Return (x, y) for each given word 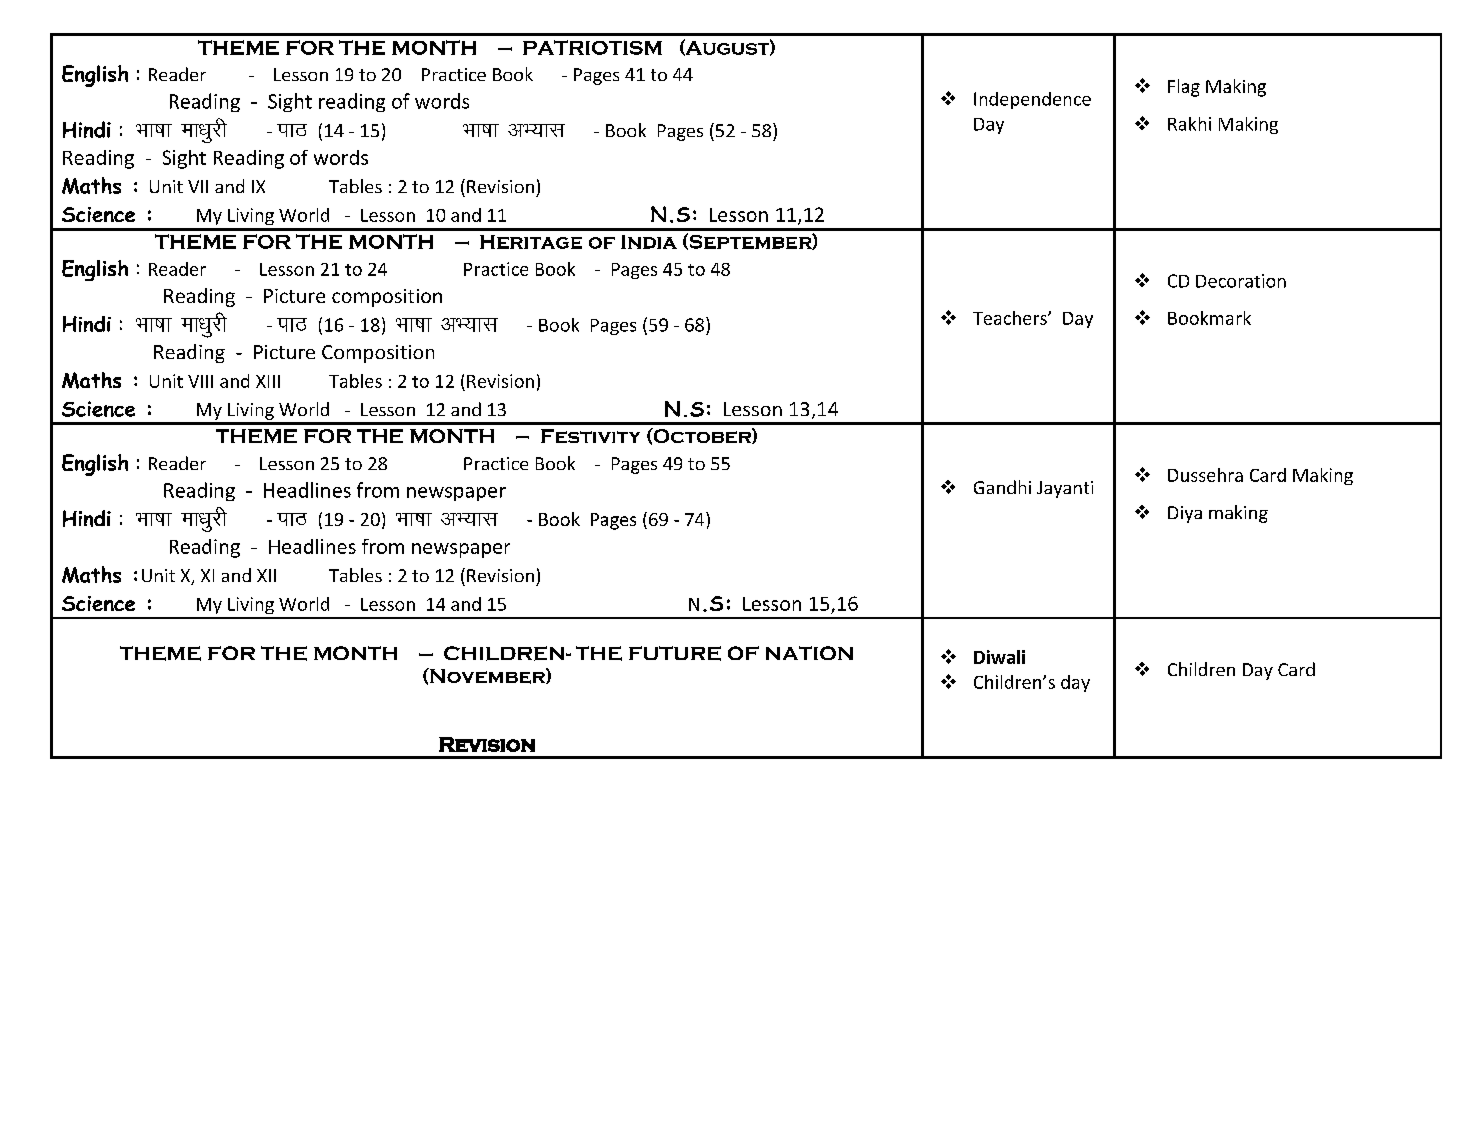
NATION (809, 653)
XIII (268, 381)
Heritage (531, 242)
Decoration (1241, 281)
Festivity (590, 436)
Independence (1032, 100)
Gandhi (1002, 487)
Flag (1184, 88)
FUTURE (675, 653)
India (649, 242)
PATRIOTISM (592, 47)
